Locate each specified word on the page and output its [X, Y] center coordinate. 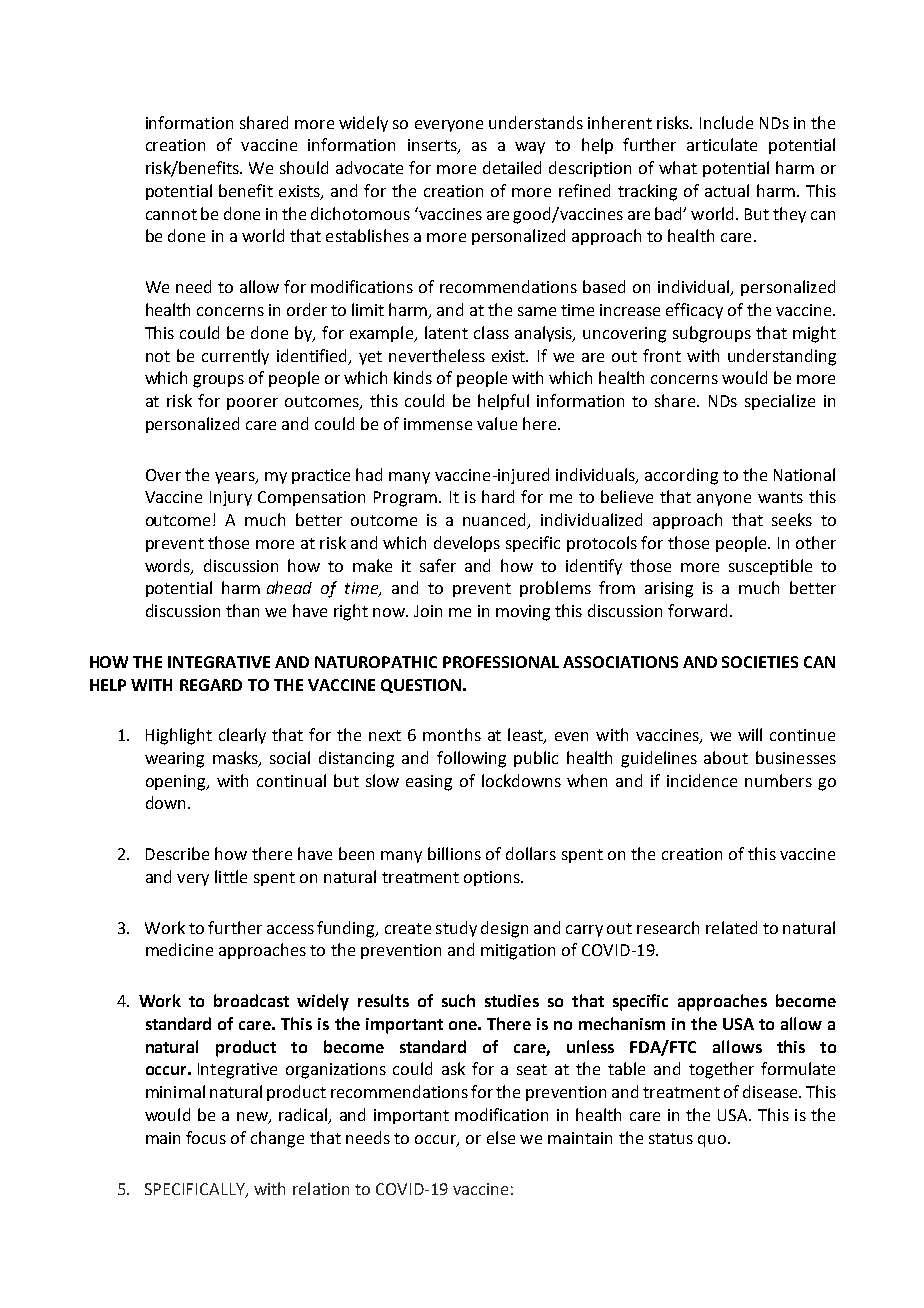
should [304, 167]
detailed [512, 167]
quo [713, 1141]
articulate [722, 144]
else [501, 1137]
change [277, 1139]
